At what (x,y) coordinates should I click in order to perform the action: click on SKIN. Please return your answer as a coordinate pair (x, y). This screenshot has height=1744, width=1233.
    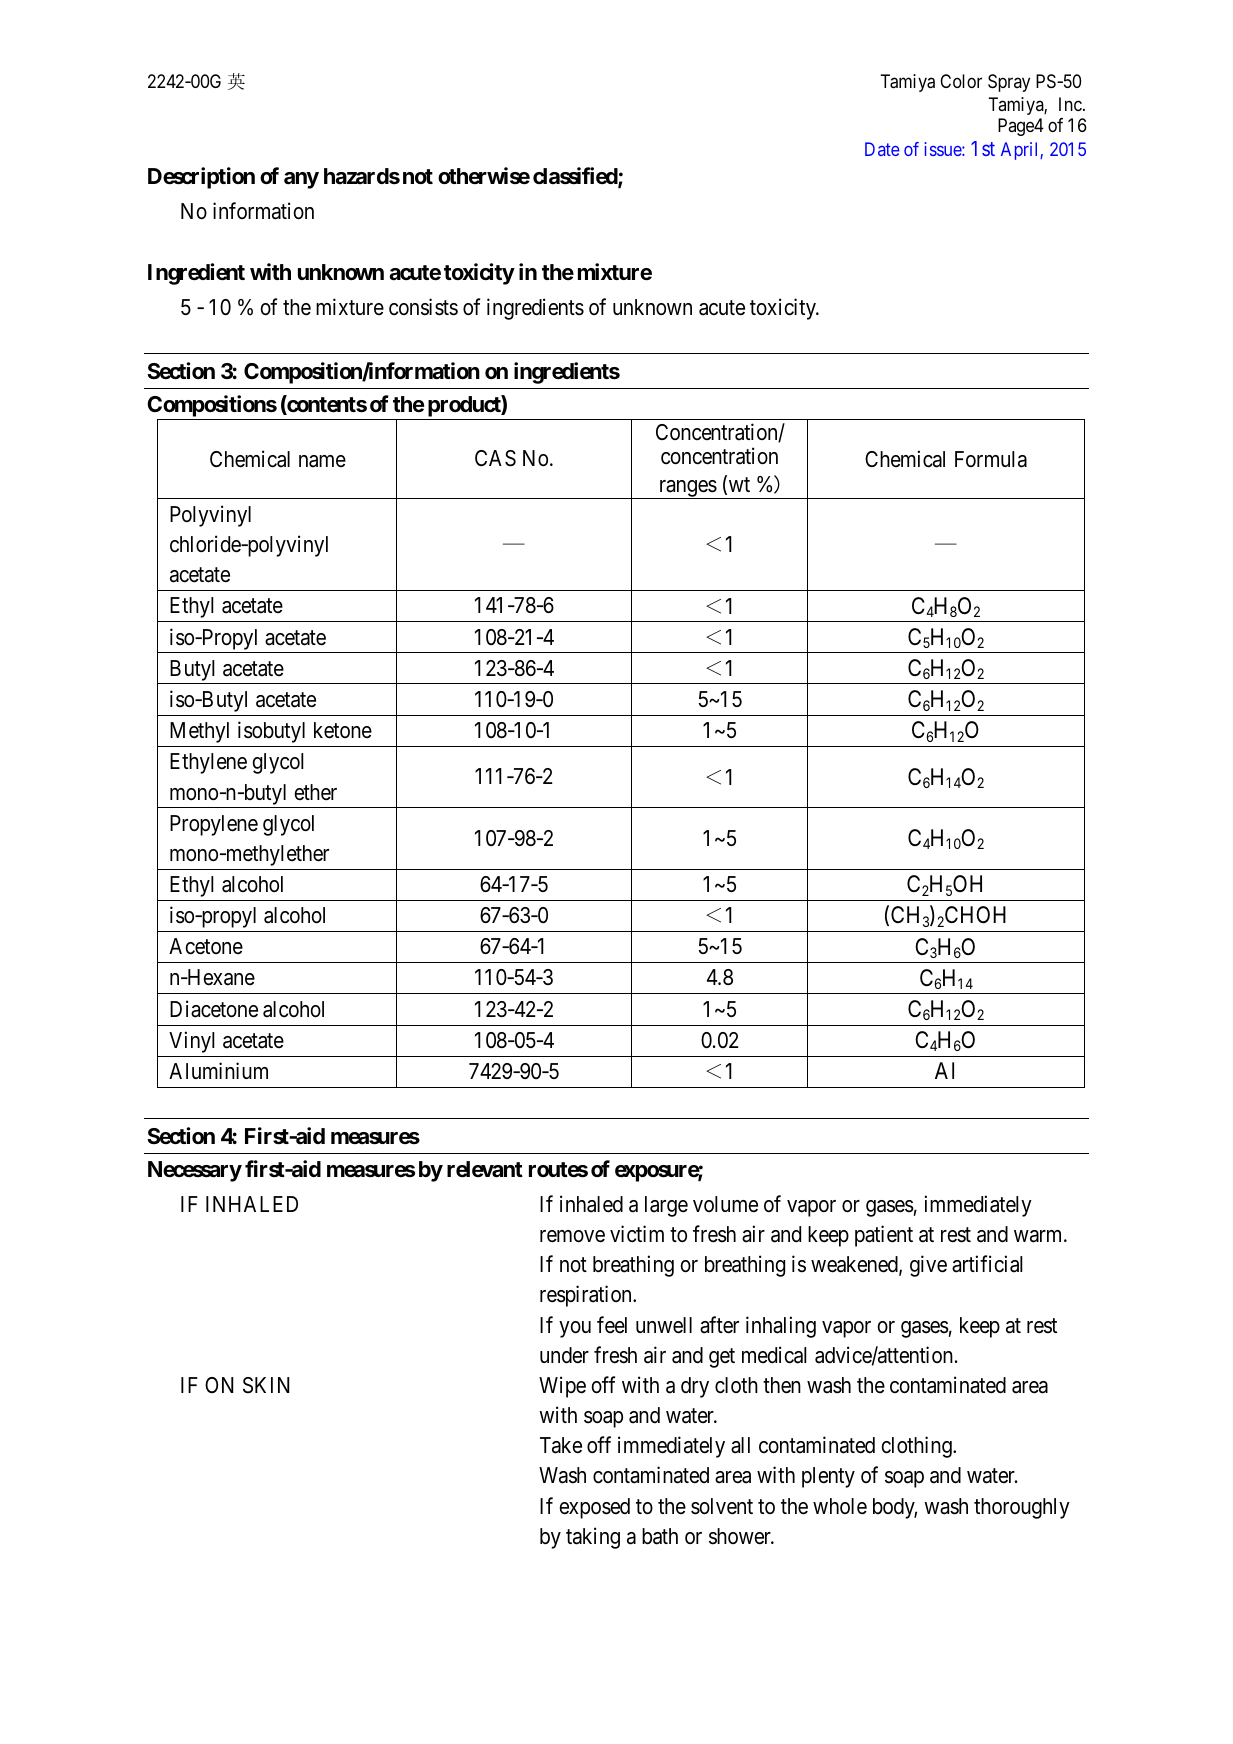
    Looking at the image, I should click on (266, 1385).
